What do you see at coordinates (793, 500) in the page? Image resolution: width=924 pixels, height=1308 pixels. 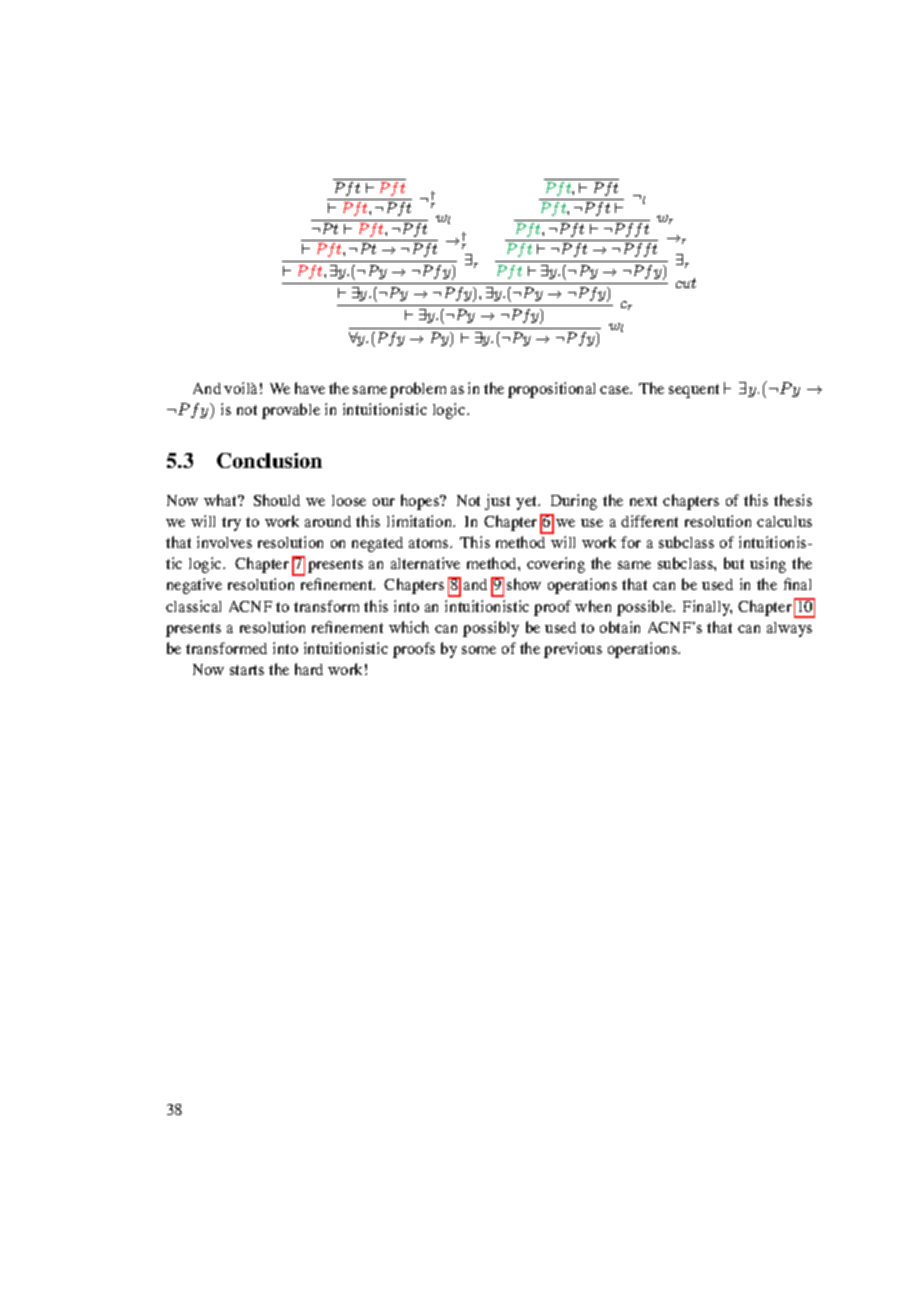 I see `thesis` at bounding box center [793, 500].
